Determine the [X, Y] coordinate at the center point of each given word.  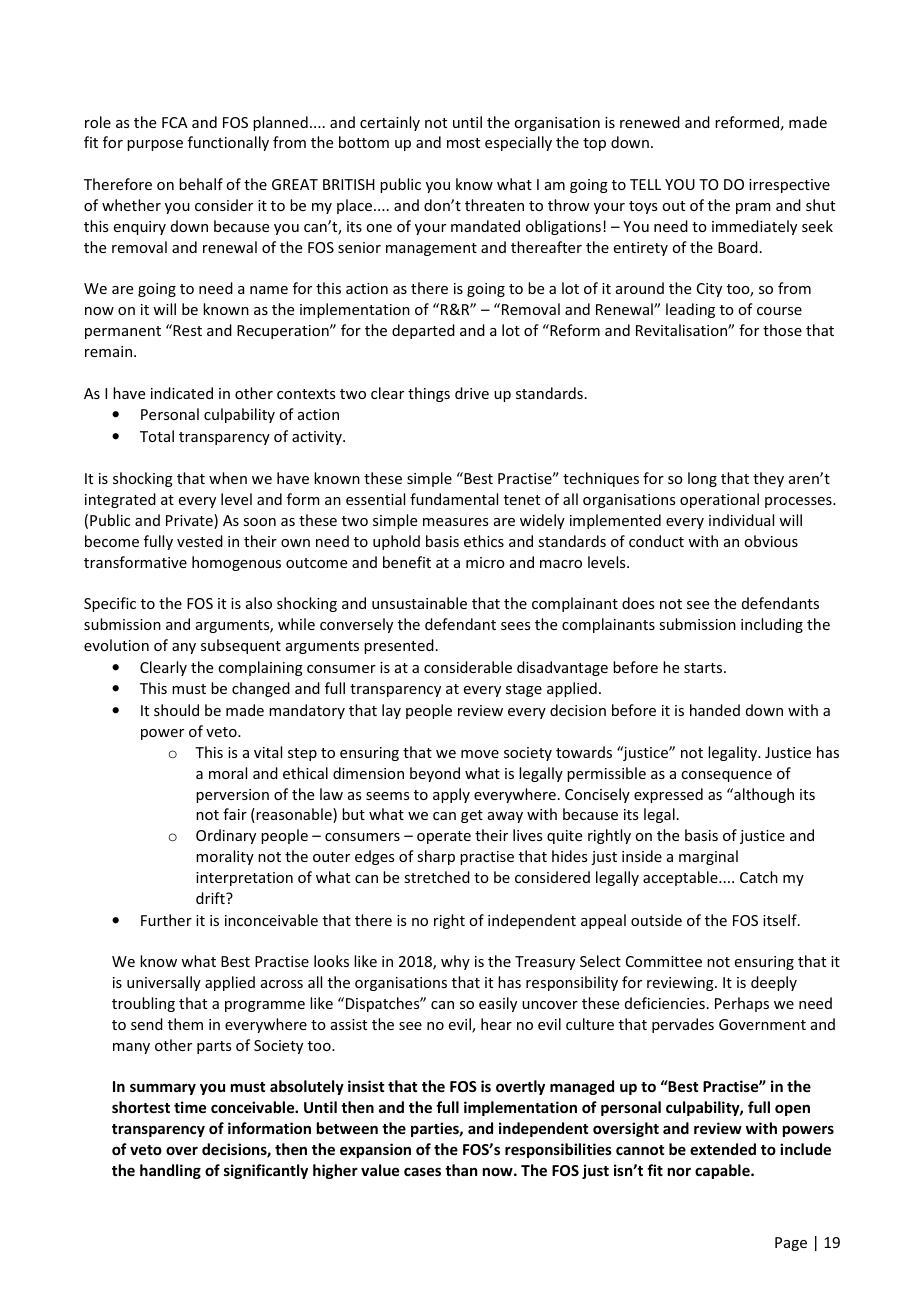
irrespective [789, 186]
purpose [155, 145]
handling [170, 1171]
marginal [708, 857]
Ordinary [226, 836]
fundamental [454, 499]
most [463, 143]
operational [719, 500]
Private [190, 521]
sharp [436, 857]
